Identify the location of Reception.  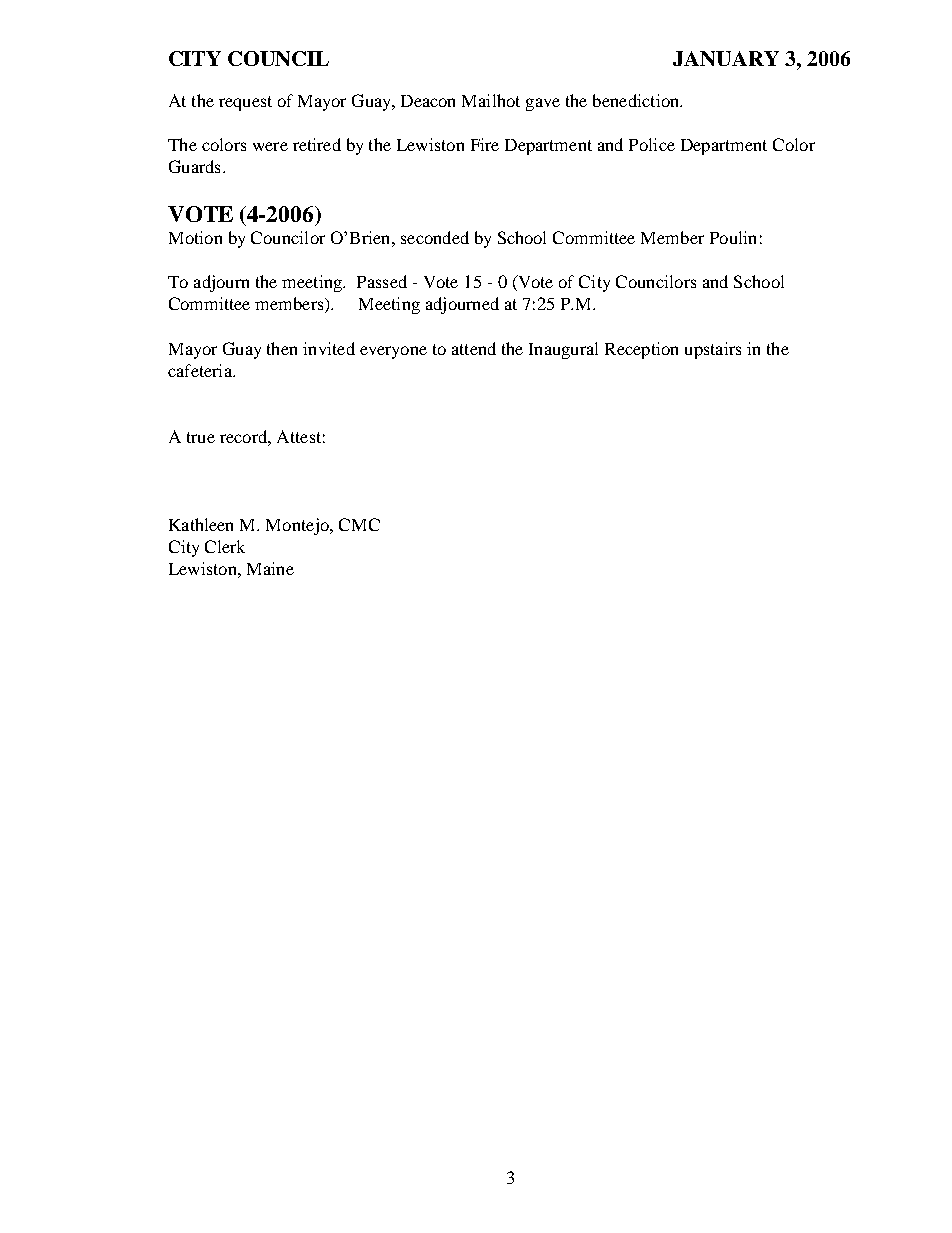
(641, 350).
